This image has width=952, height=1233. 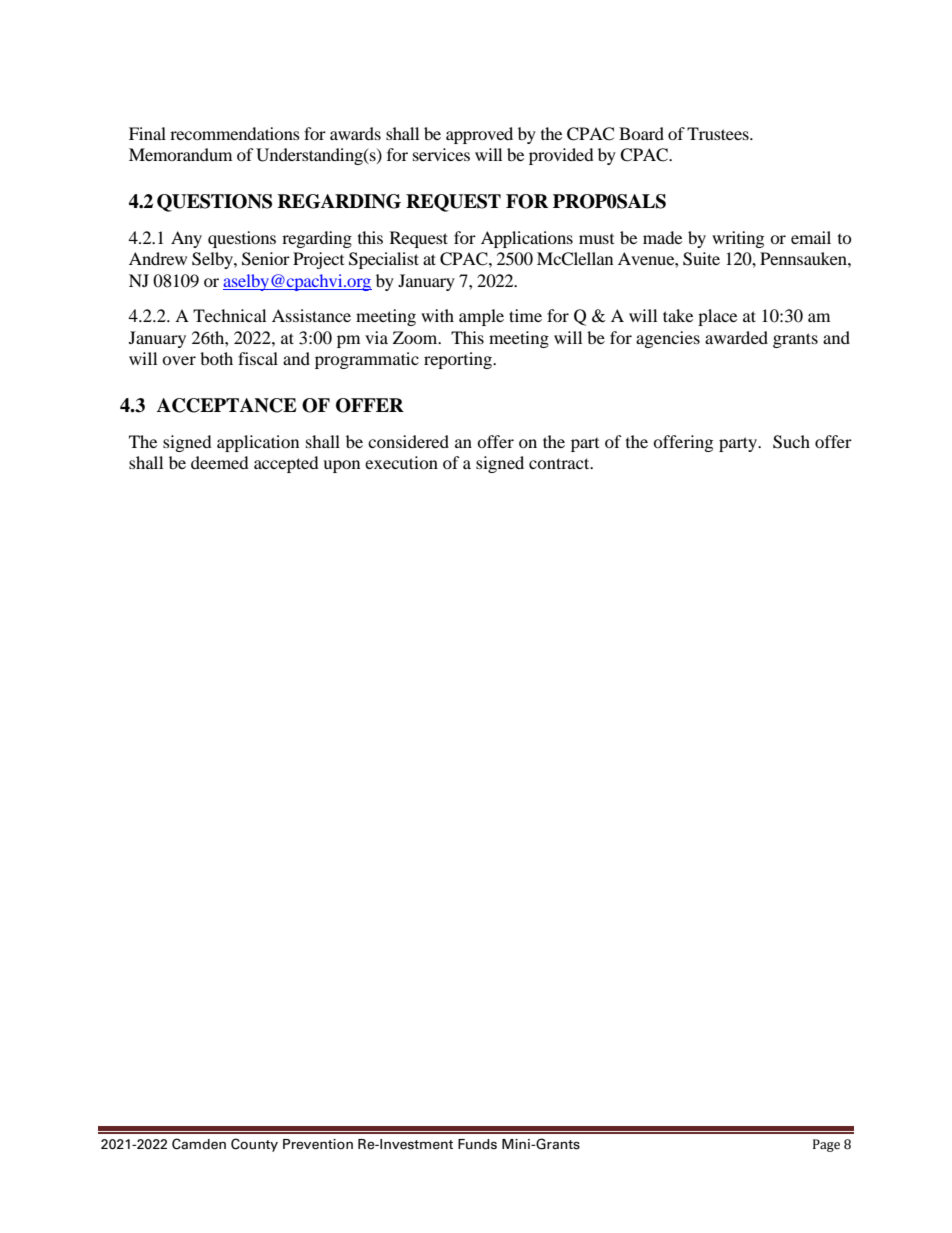 What do you see at coordinates (826, 1145) in the image?
I see `Page` at bounding box center [826, 1145].
